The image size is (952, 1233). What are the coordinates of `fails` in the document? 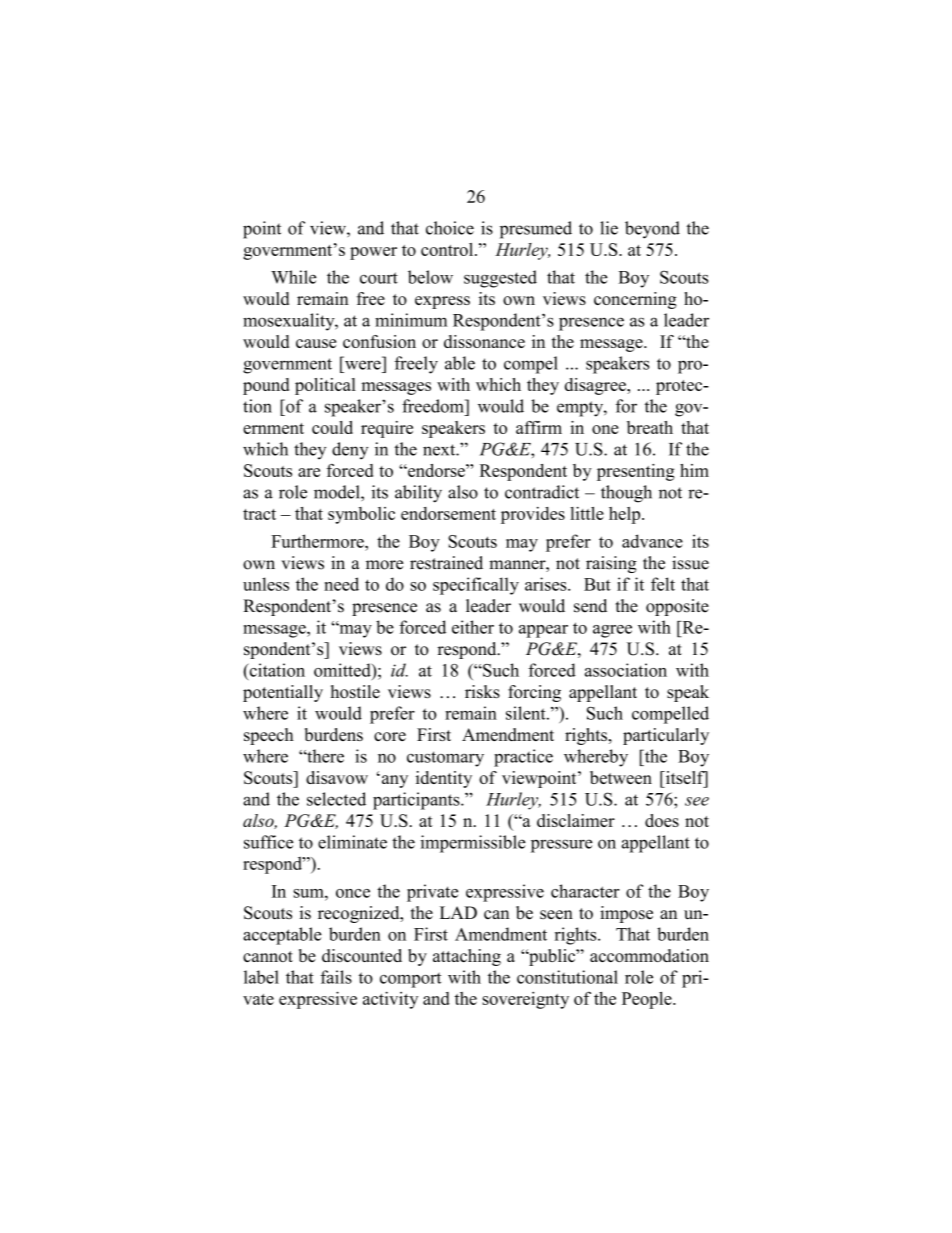 It's located at (336, 977).
